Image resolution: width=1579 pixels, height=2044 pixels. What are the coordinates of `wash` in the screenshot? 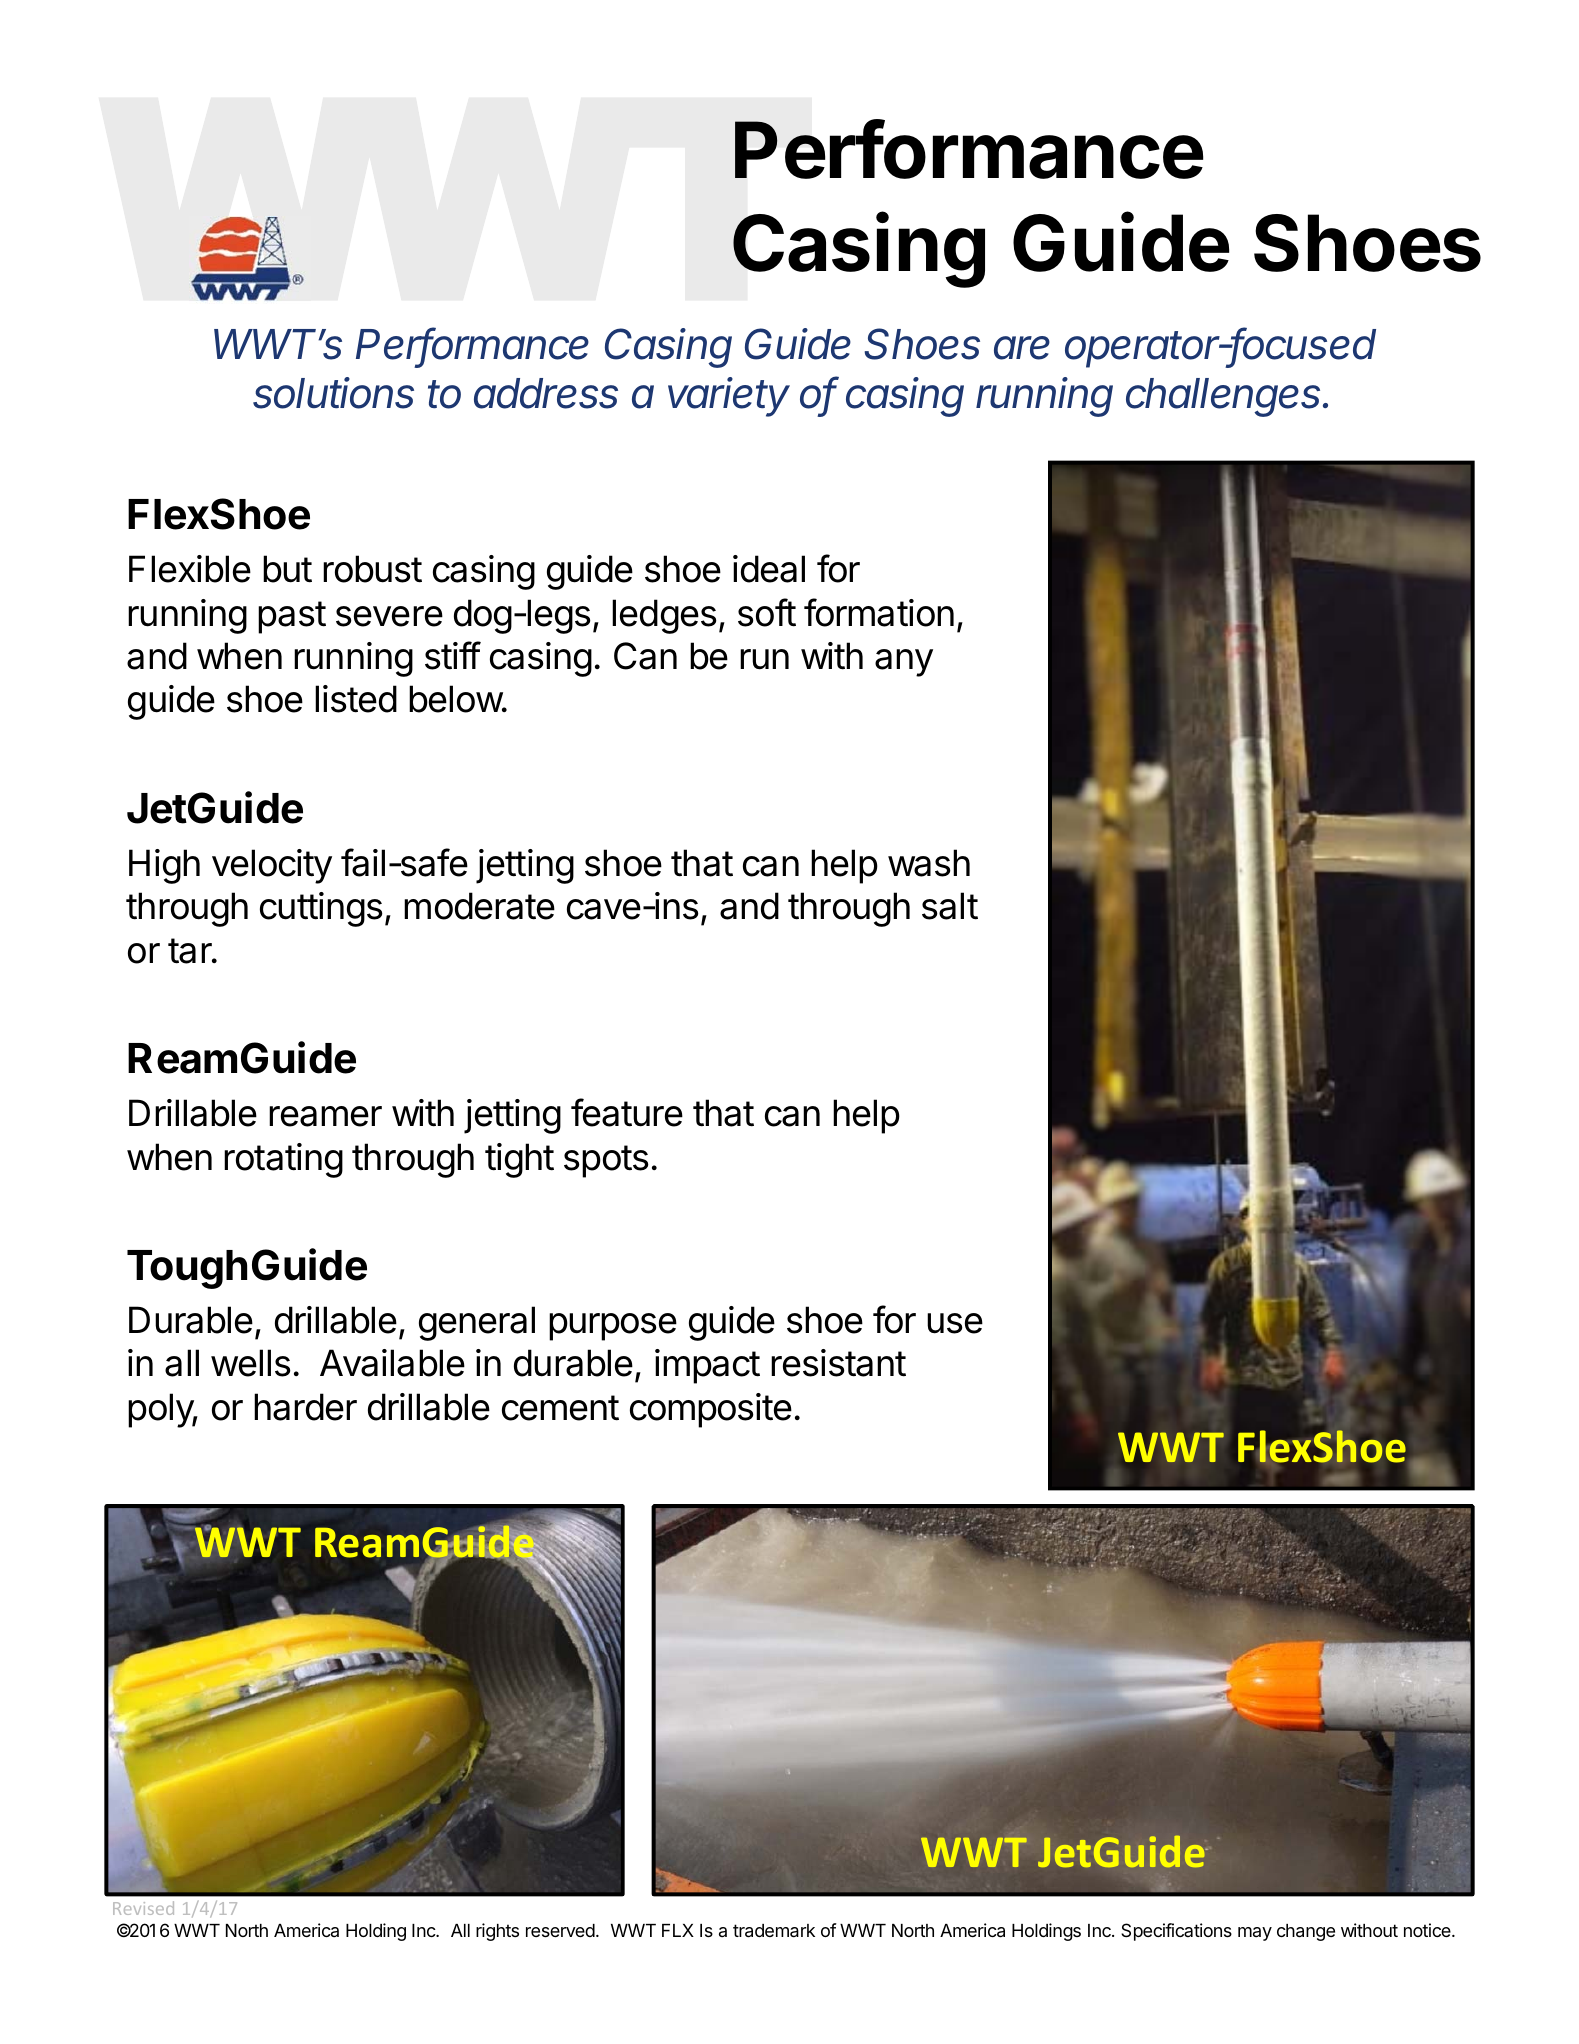 It's located at (929, 863).
